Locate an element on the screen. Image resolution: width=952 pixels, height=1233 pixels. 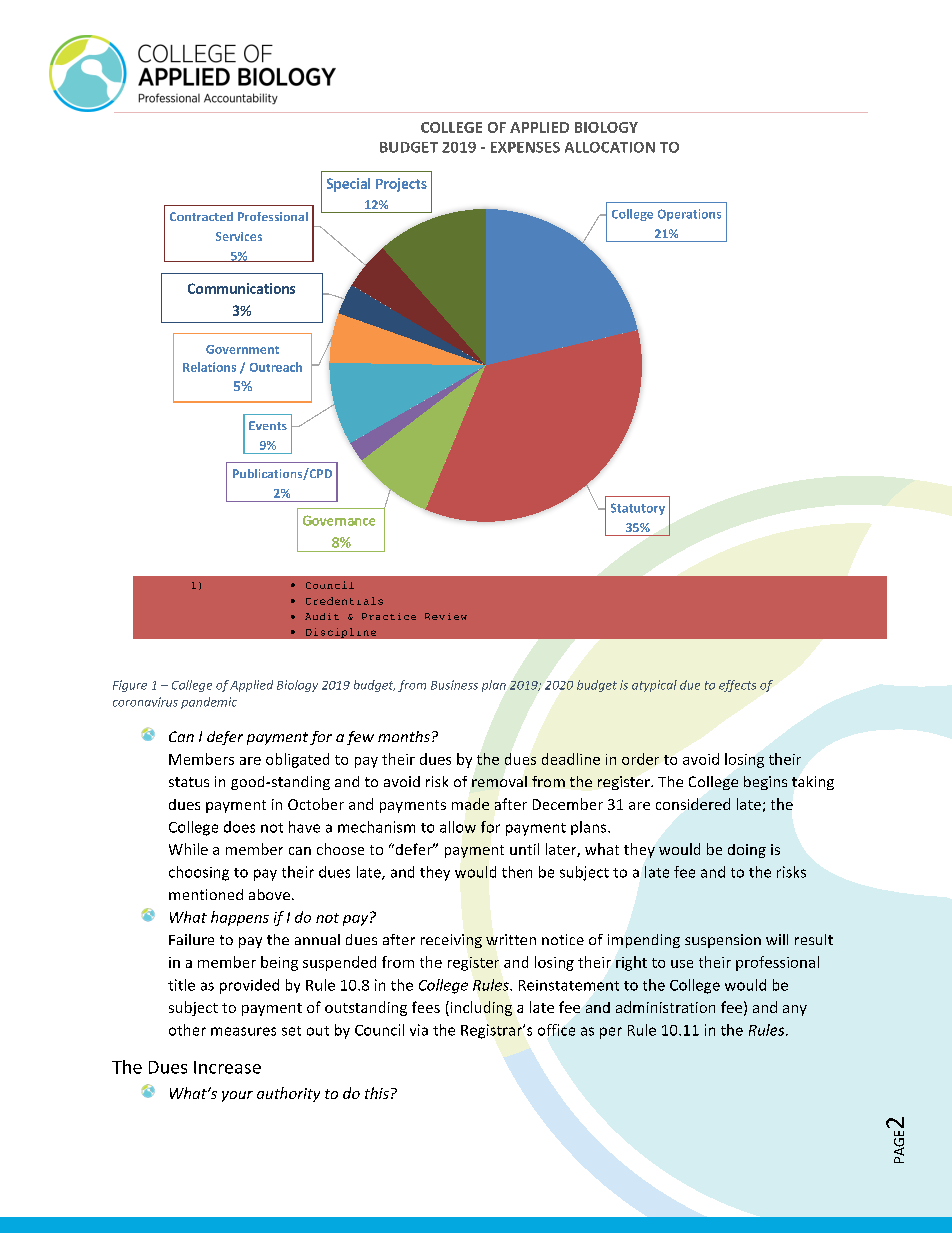
effects is located at coordinates (737, 686).
